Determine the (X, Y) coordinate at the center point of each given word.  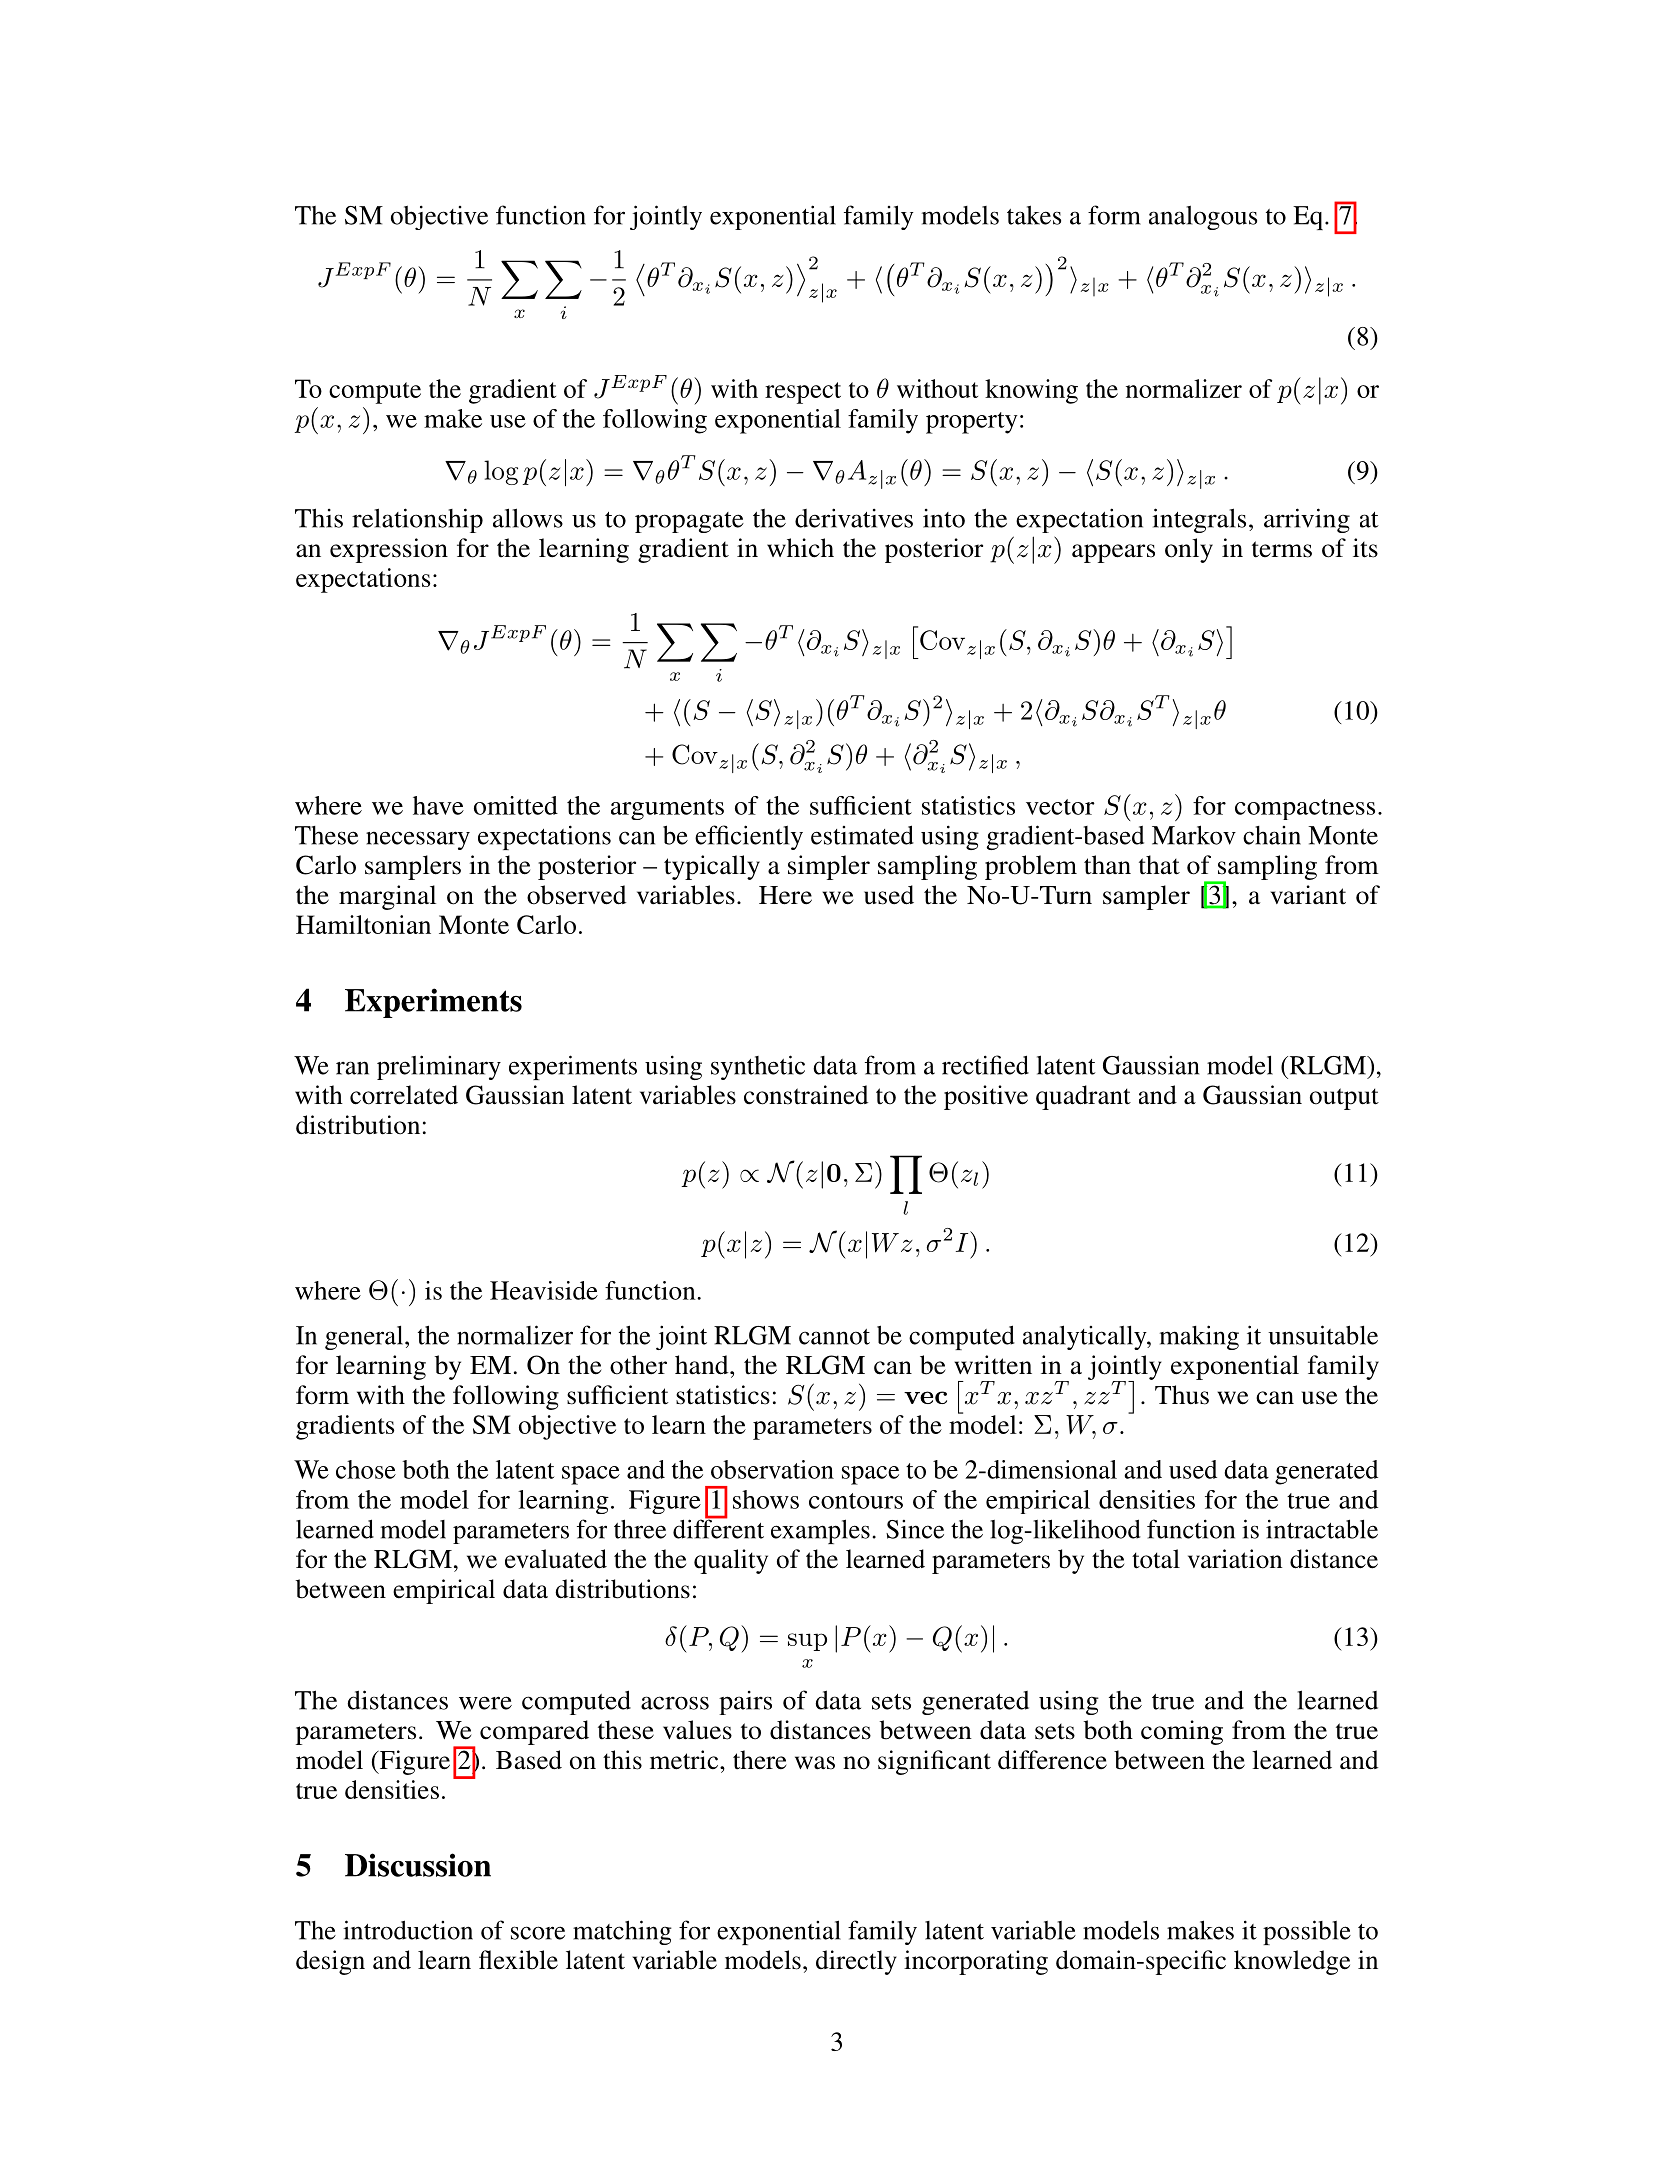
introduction (408, 1930)
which (800, 548)
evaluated (556, 1559)
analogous (1203, 217)
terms (1282, 549)
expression (389, 550)
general (365, 1337)
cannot (834, 1337)
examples (820, 1531)
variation (1235, 1559)
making (1199, 1337)
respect (803, 393)
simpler (829, 867)
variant (1308, 895)
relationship (417, 520)
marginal (387, 897)
